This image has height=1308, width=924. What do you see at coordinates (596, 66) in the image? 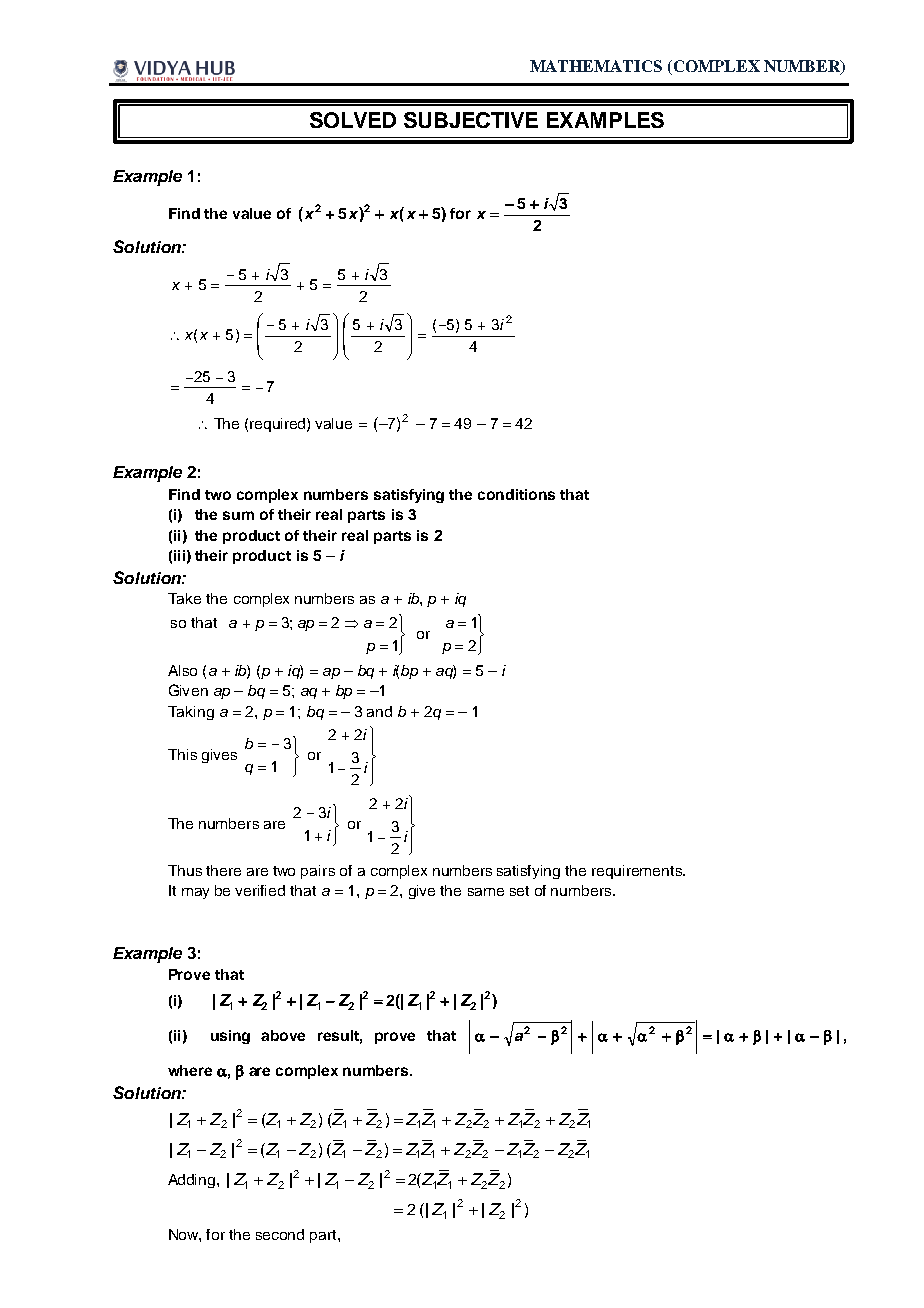
I see `MATHEMATICS` at bounding box center [596, 66].
